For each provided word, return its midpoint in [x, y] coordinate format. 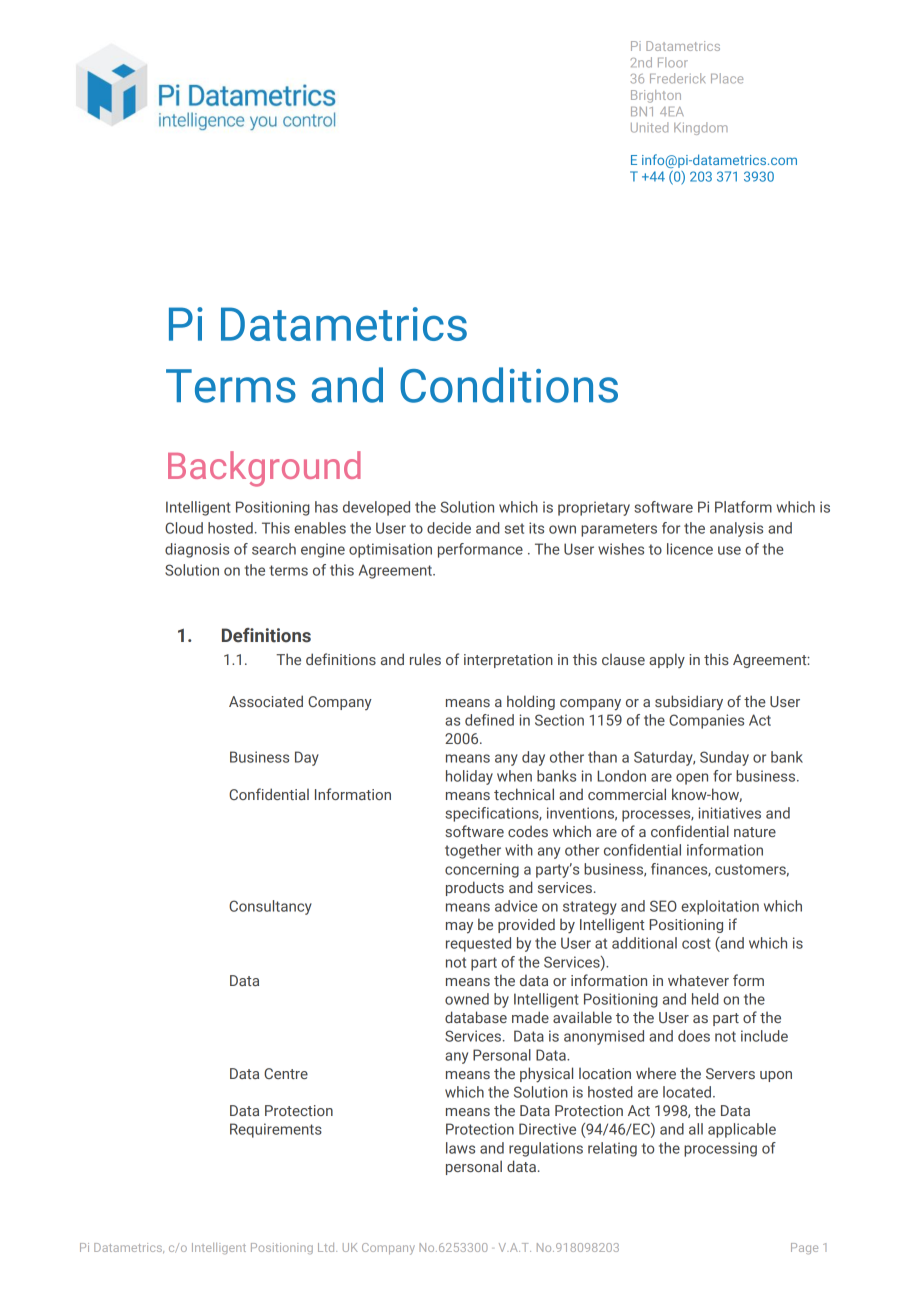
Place [727, 78]
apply [667, 660]
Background [264, 469]
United [649, 127]
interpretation [508, 661]
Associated [266, 701]
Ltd [327, 1247]
